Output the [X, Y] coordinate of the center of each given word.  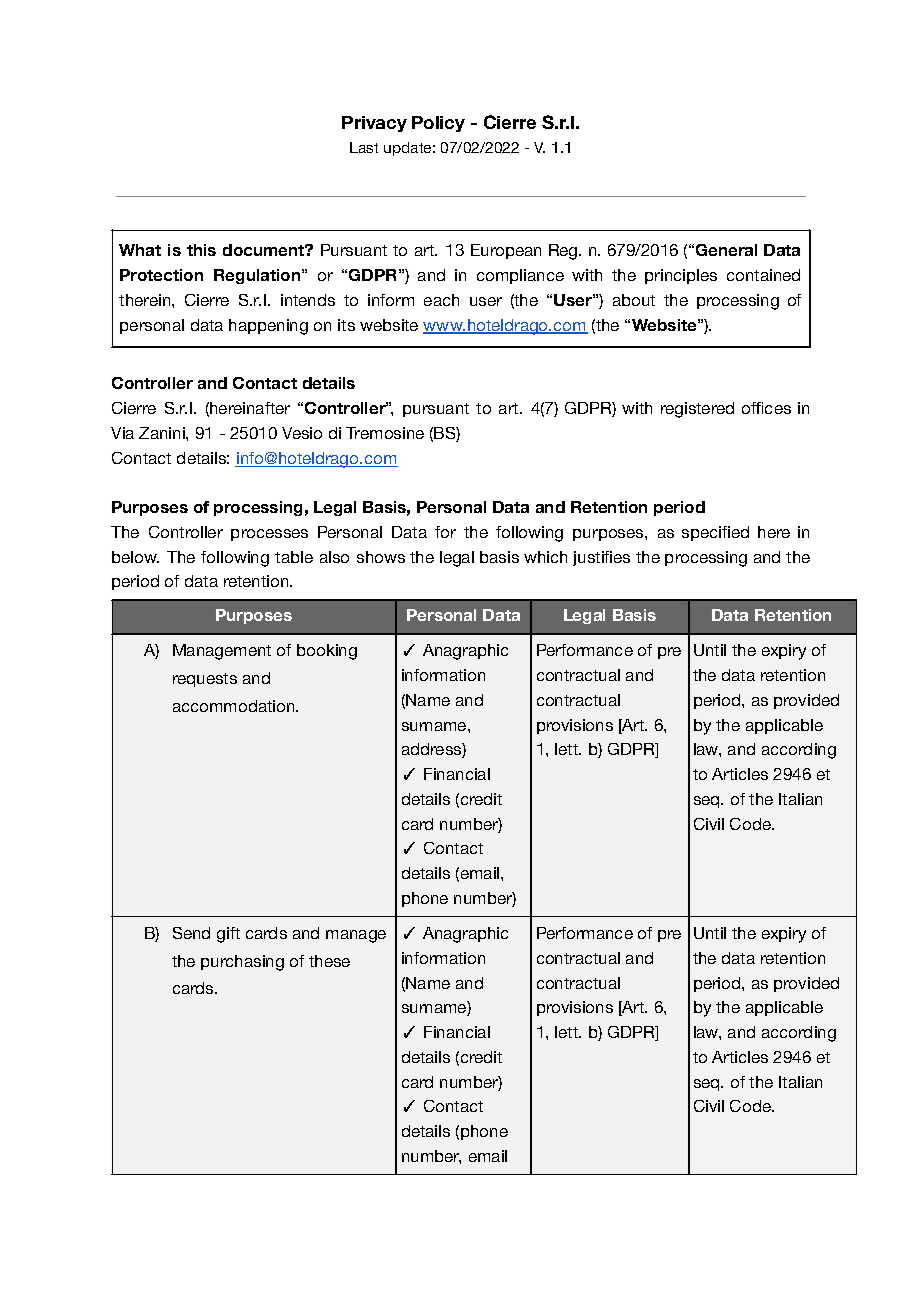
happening [268, 327]
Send [191, 933]
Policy [438, 124]
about [634, 300]
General [726, 250]
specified [715, 533]
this [201, 250]
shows [381, 557]
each [441, 300]
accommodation [235, 706]
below [135, 557]
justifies [601, 558]
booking [327, 652]
